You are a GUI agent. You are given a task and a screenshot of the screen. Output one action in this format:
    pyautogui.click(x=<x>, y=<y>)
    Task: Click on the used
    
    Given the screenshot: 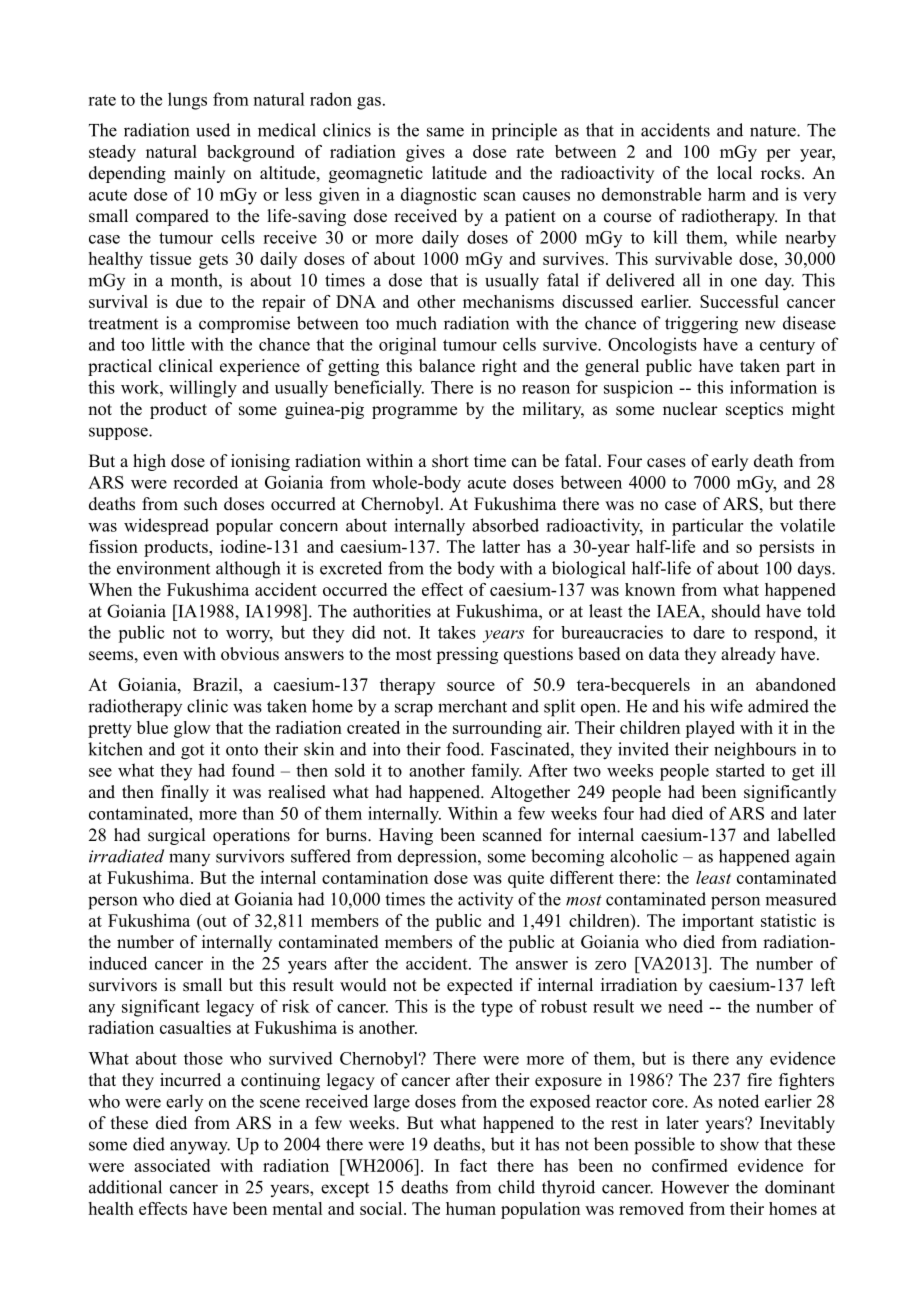 What is the action you would take?
    pyautogui.click(x=213, y=130)
